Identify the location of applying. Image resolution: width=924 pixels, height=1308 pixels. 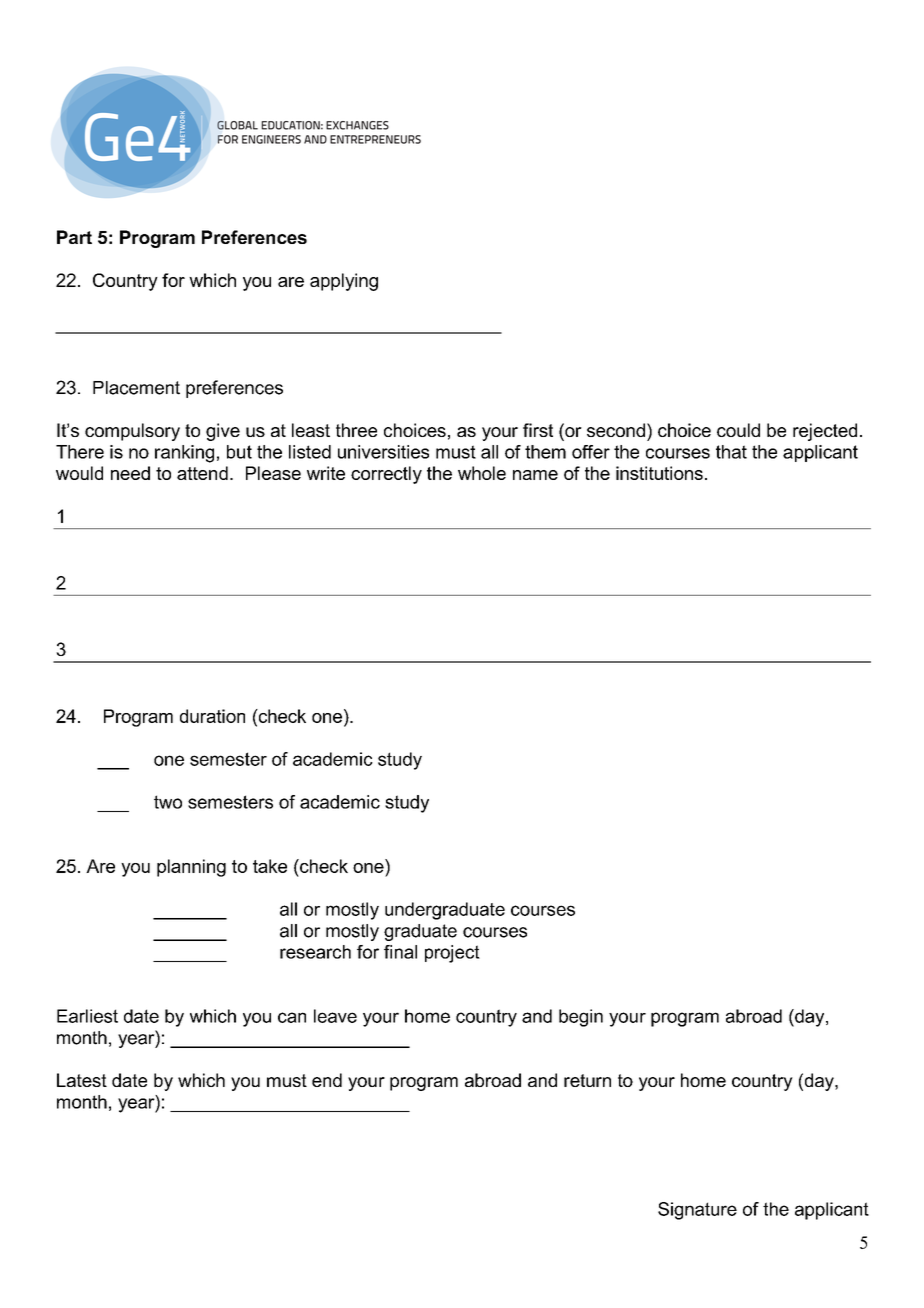
(344, 282).
